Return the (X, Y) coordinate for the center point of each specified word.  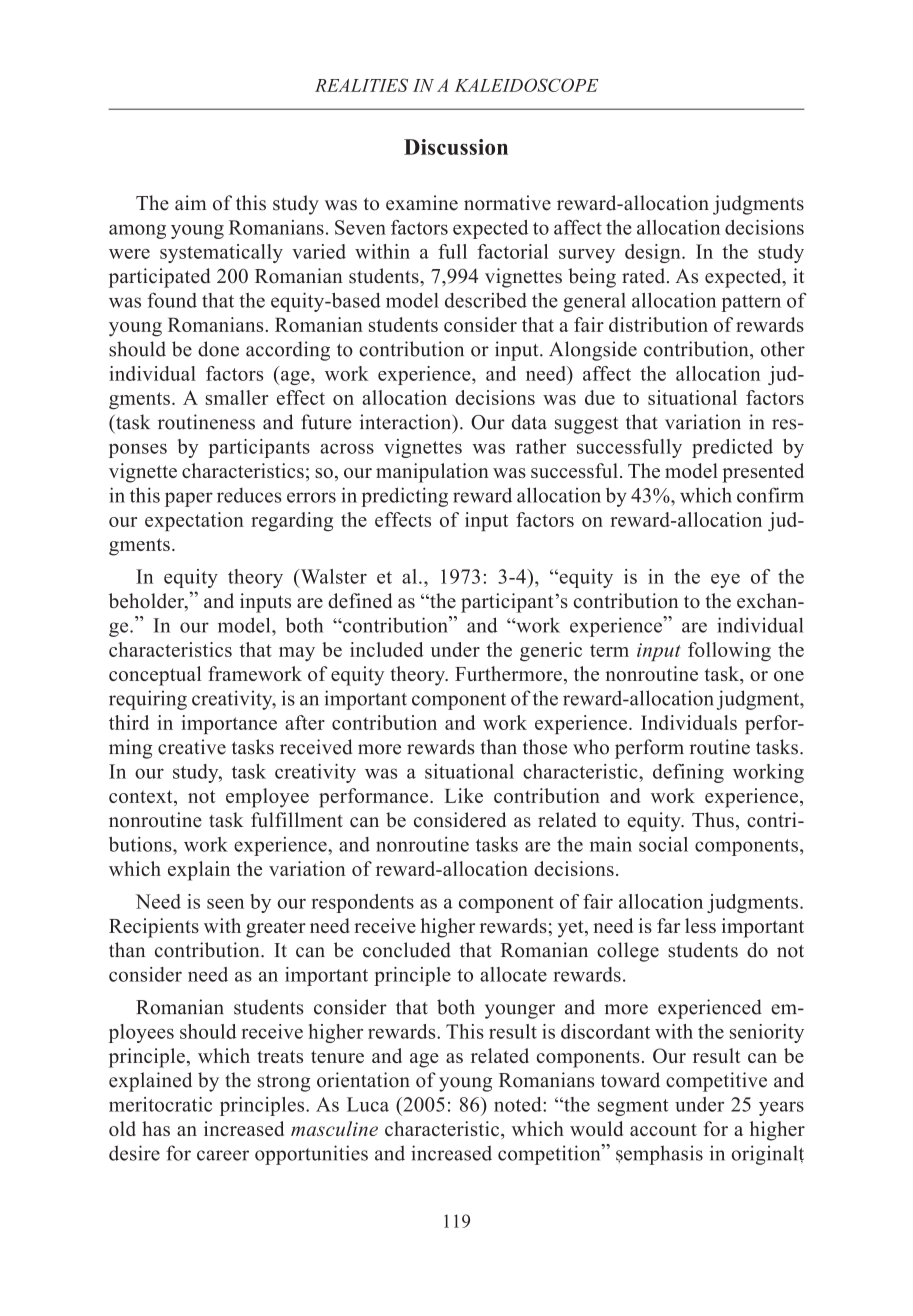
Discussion (456, 147)
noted (519, 1104)
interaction (407, 422)
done (218, 349)
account (663, 1130)
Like (464, 795)
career (223, 1155)
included (387, 649)
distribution (658, 324)
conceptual (155, 676)
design (654, 253)
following (729, 652)
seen (225, 904)
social (663, 844)
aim (191, 202)
